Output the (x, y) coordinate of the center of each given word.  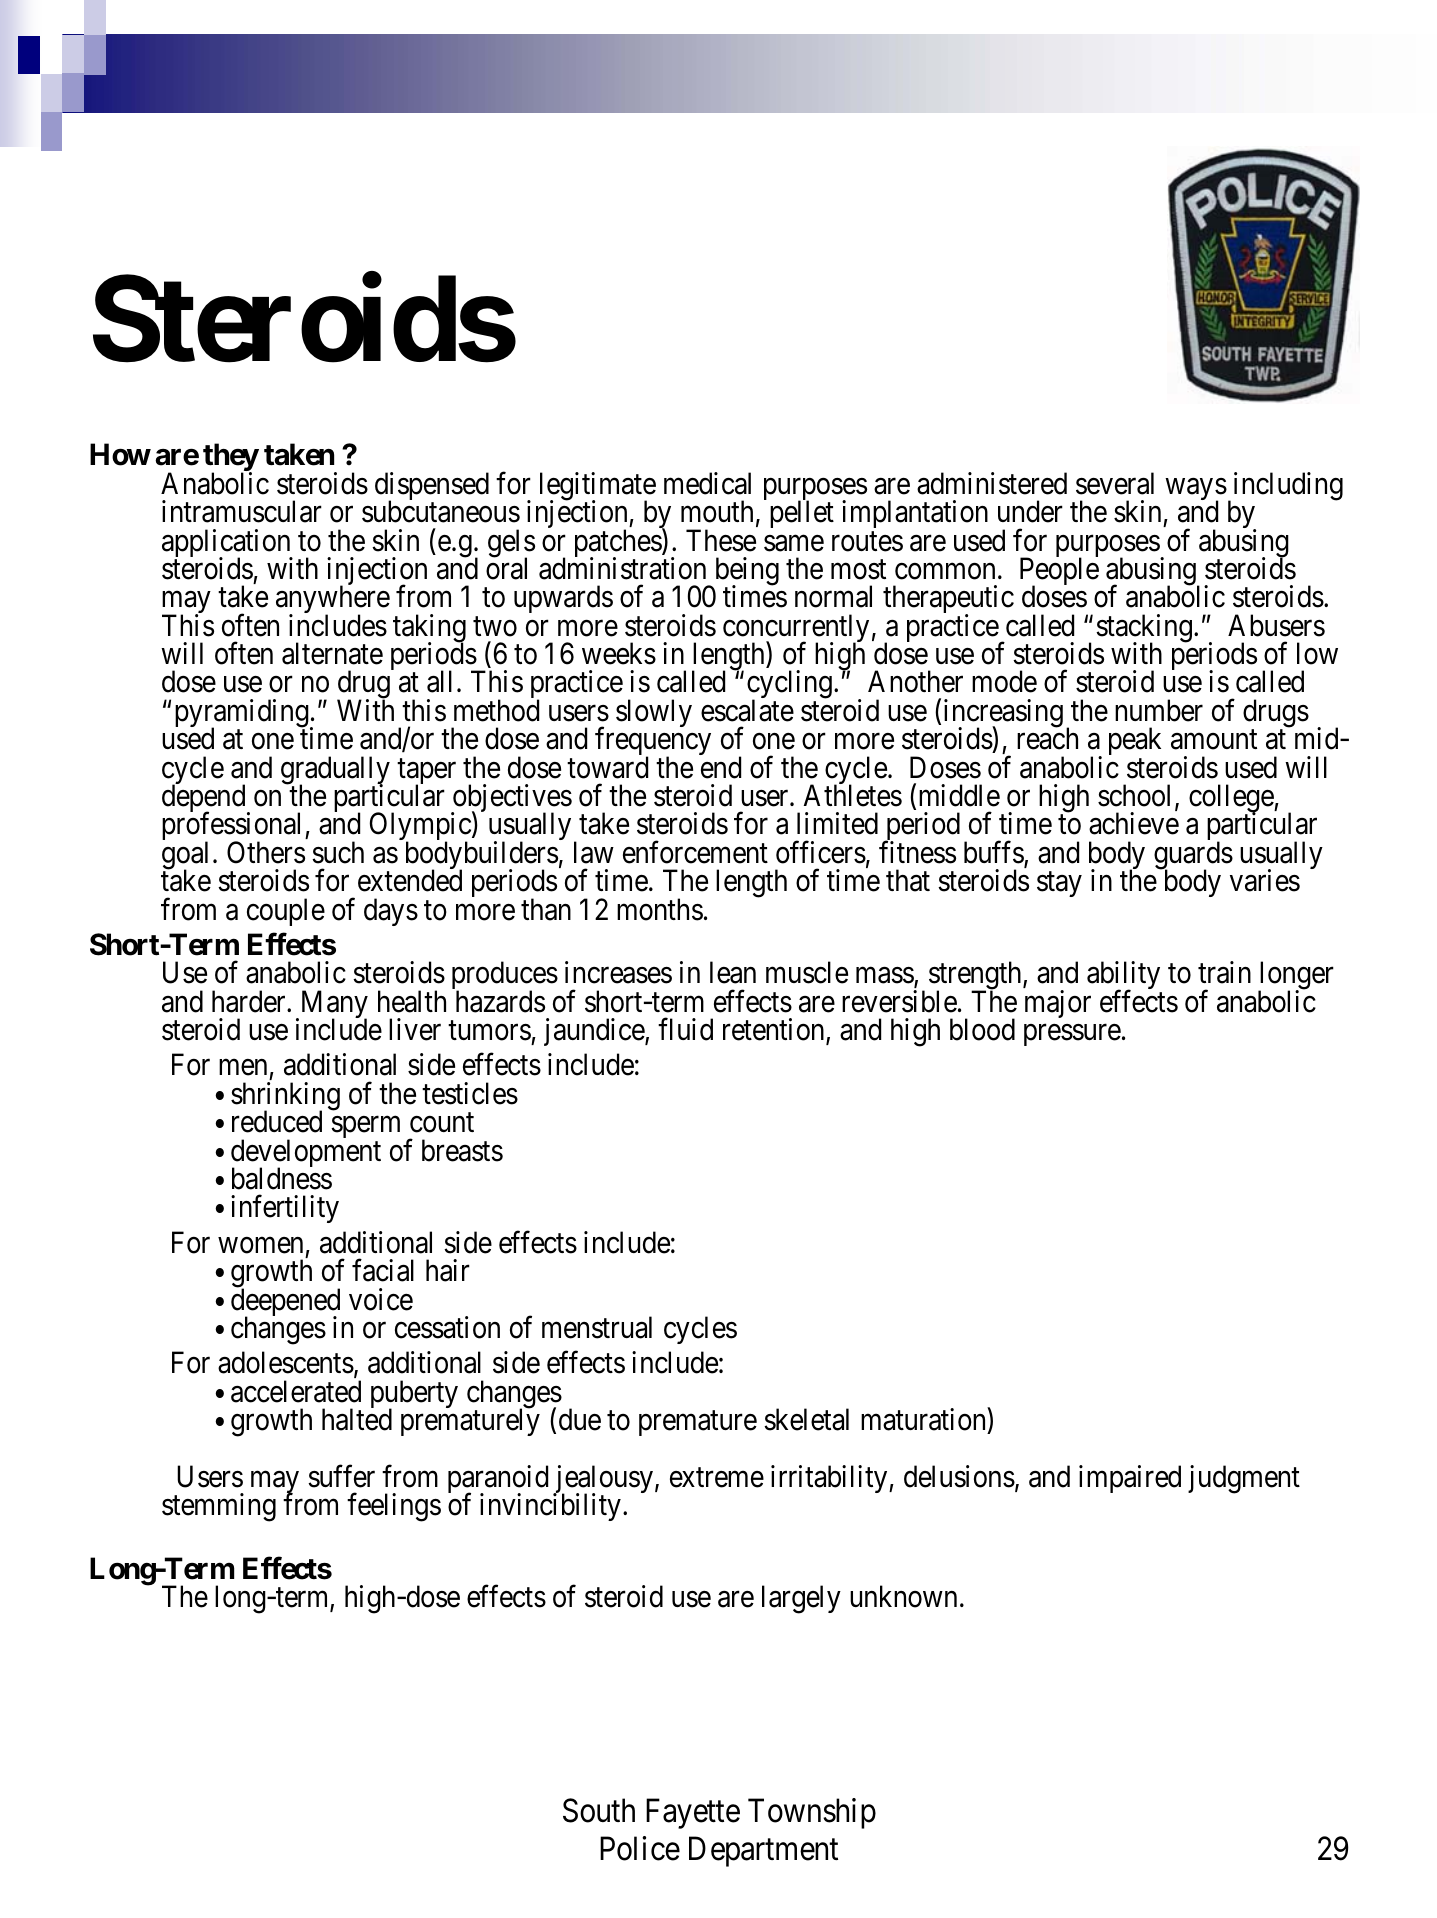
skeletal (806, 1419)
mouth (717, 511)
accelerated (296, 1391)
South (599, 1810)
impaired (1130, 1479)
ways (1196, 490)
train (1224, 972)
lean (733, 972)
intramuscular (242, 511)
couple (286, 912)
